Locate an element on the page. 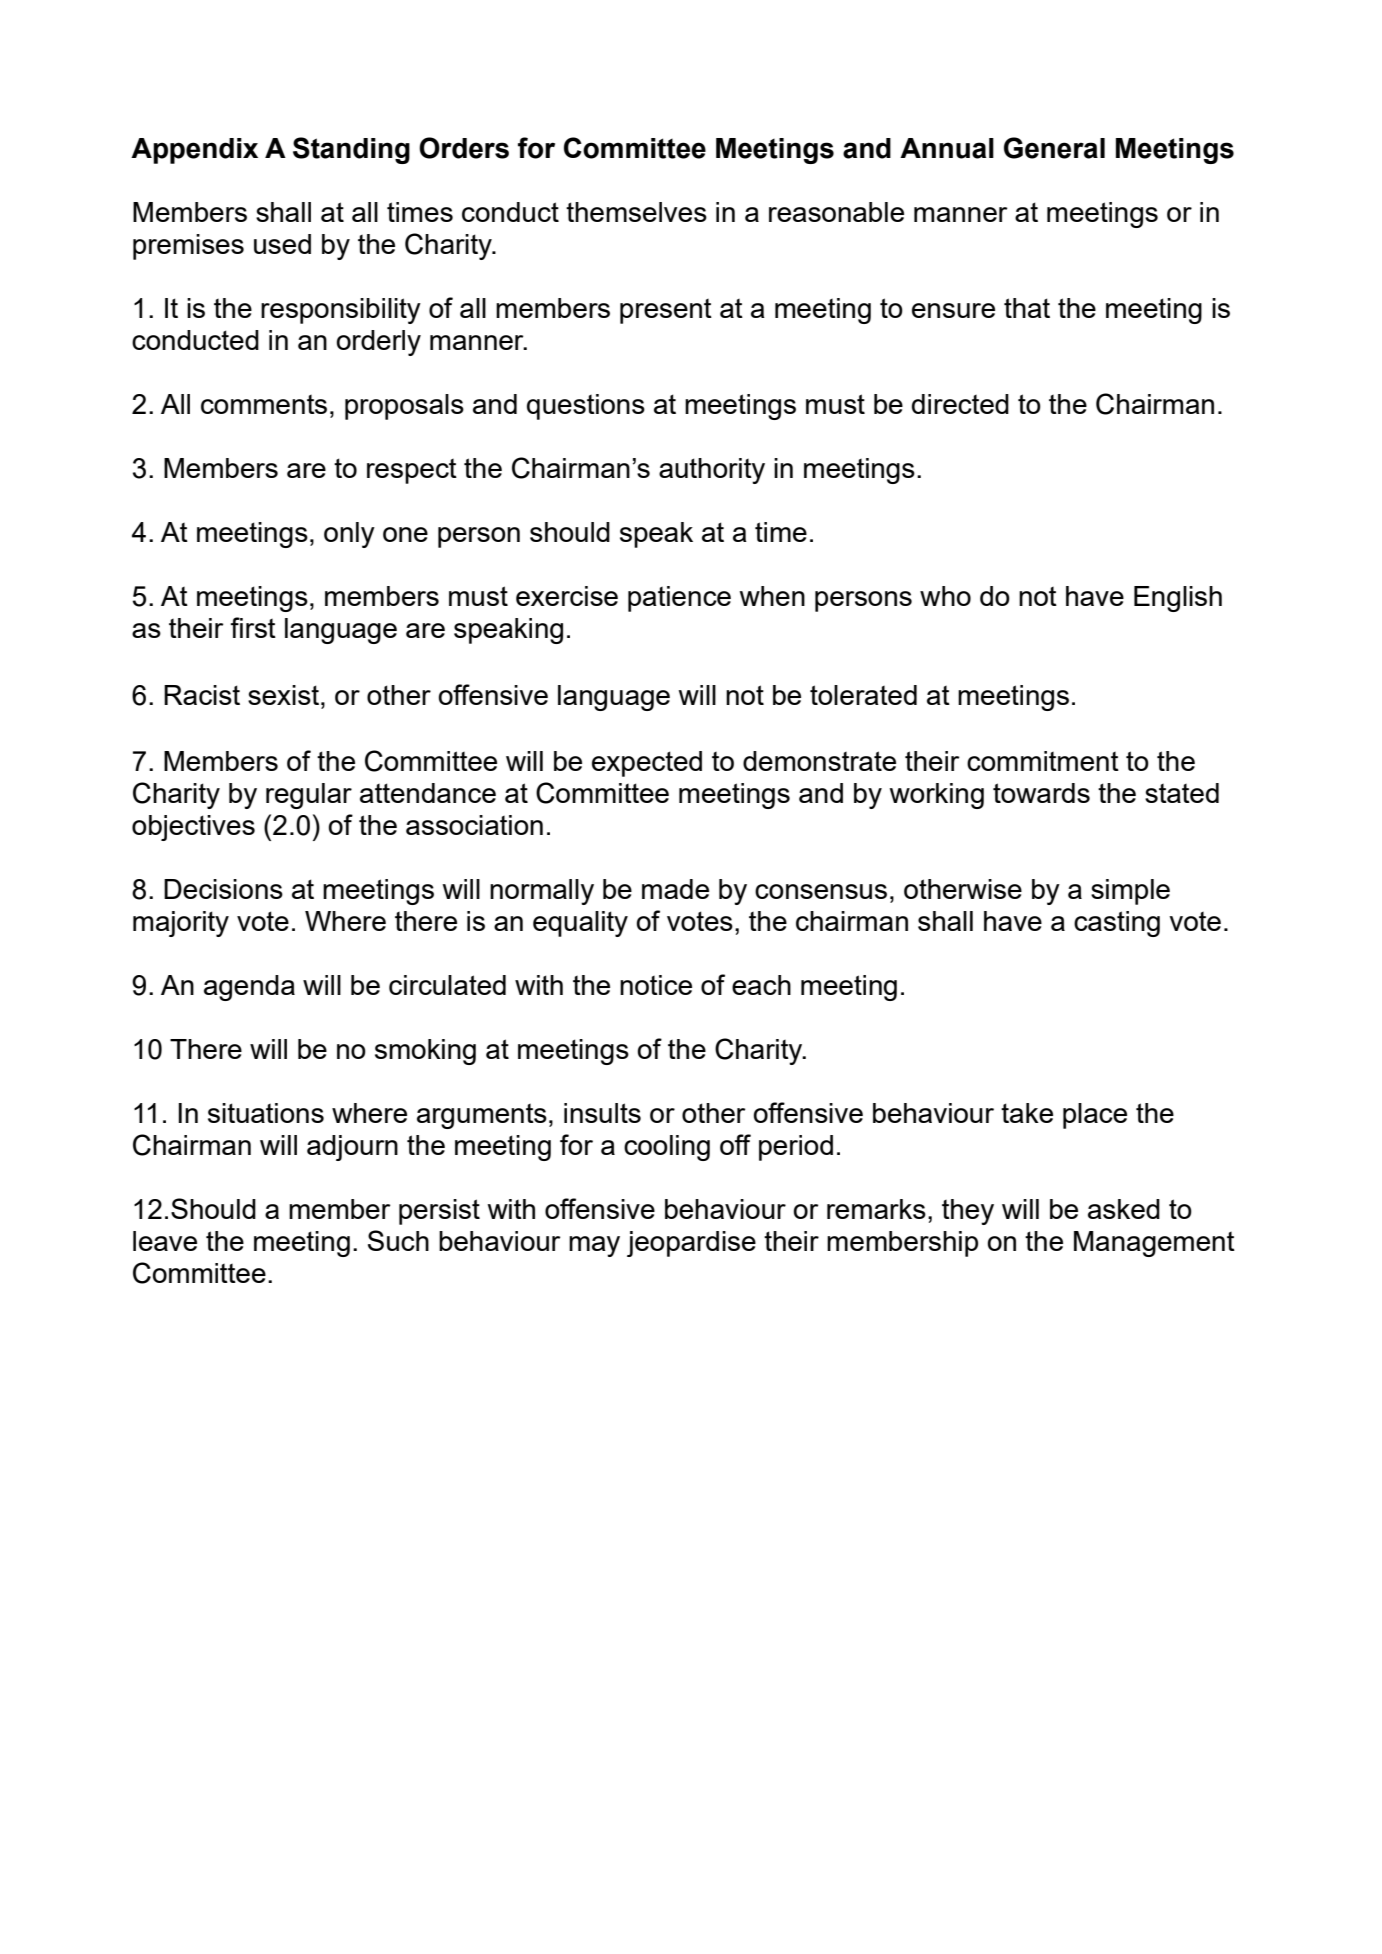 This page has height=1954, width=1382. commitment is located at coordinates (1043, 761).
